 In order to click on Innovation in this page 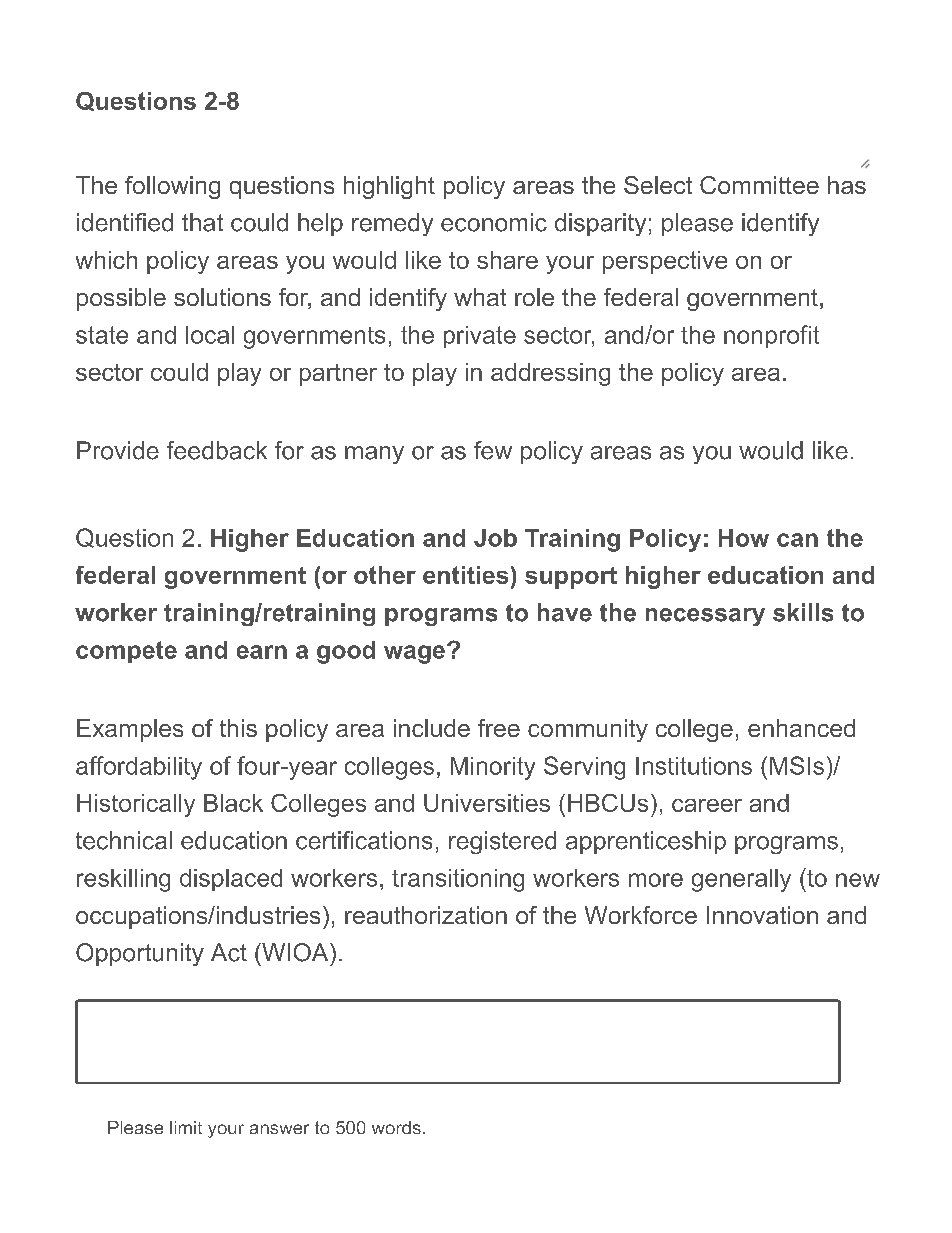, I will do `click(762, 915)`.
